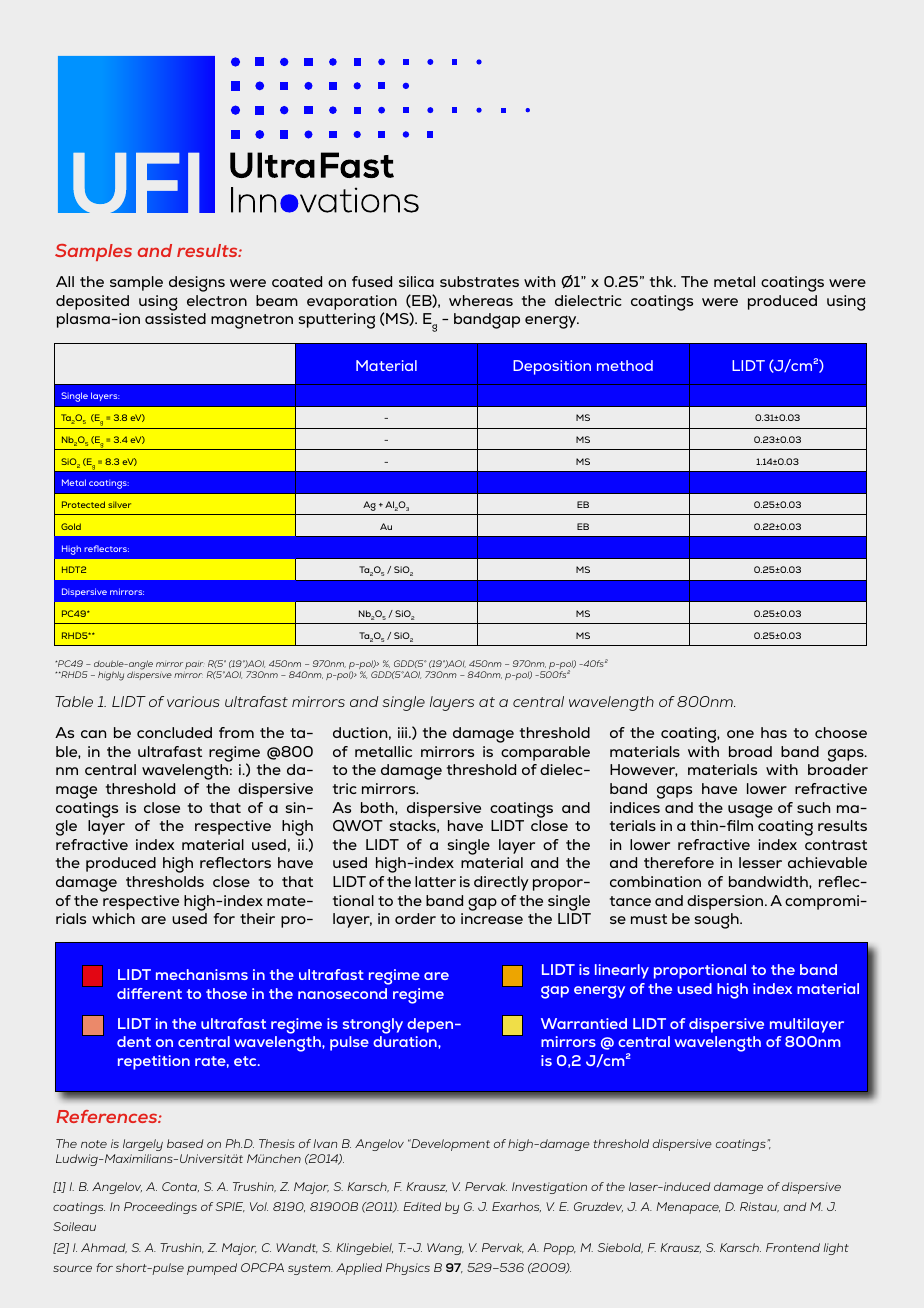 Image resolution: width=924 pixels, height=1308 pixels. I want to click on sough, so click(718, 921).
